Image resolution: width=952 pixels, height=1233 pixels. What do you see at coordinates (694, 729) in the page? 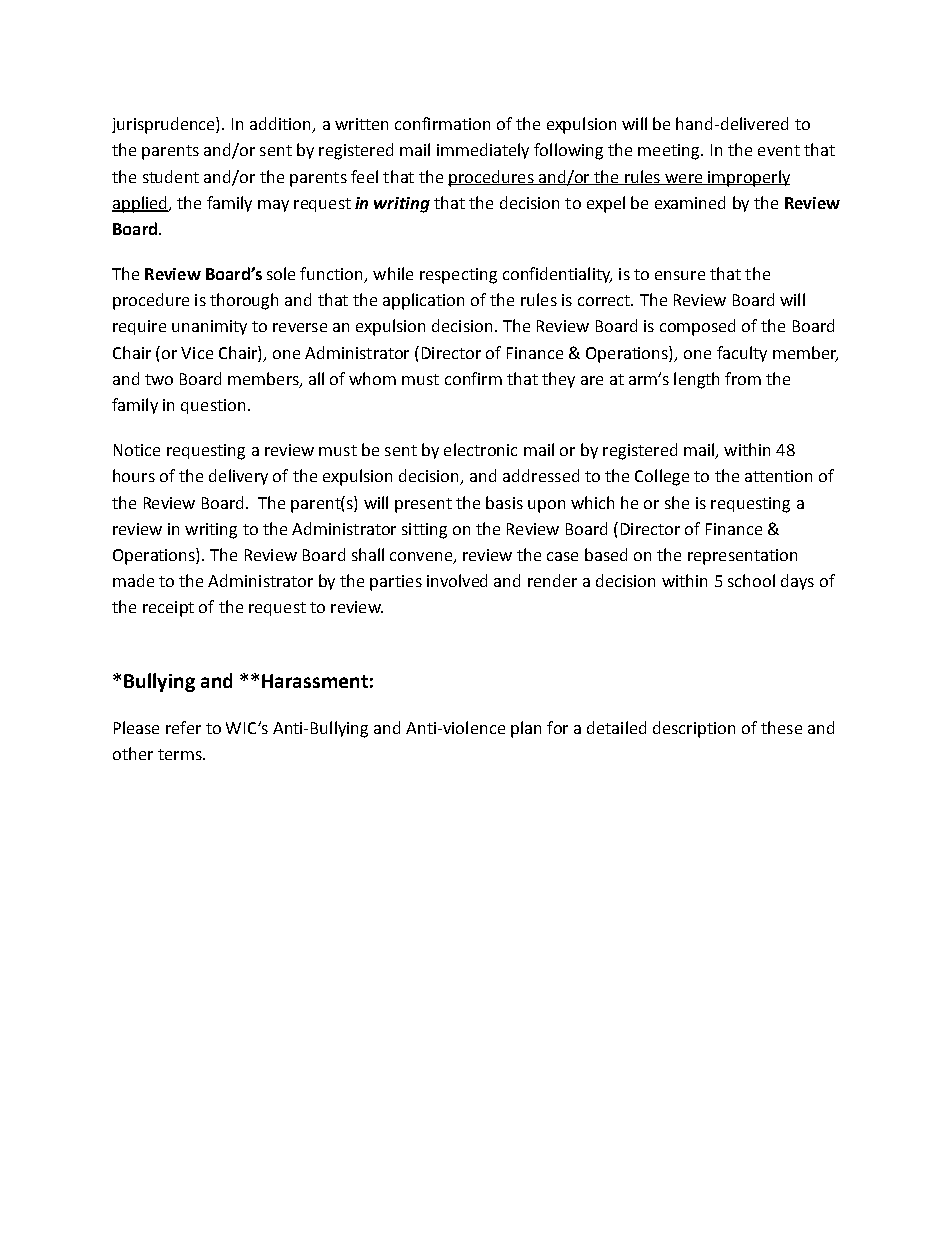
I see `description` at bounding box center [694, 729].
